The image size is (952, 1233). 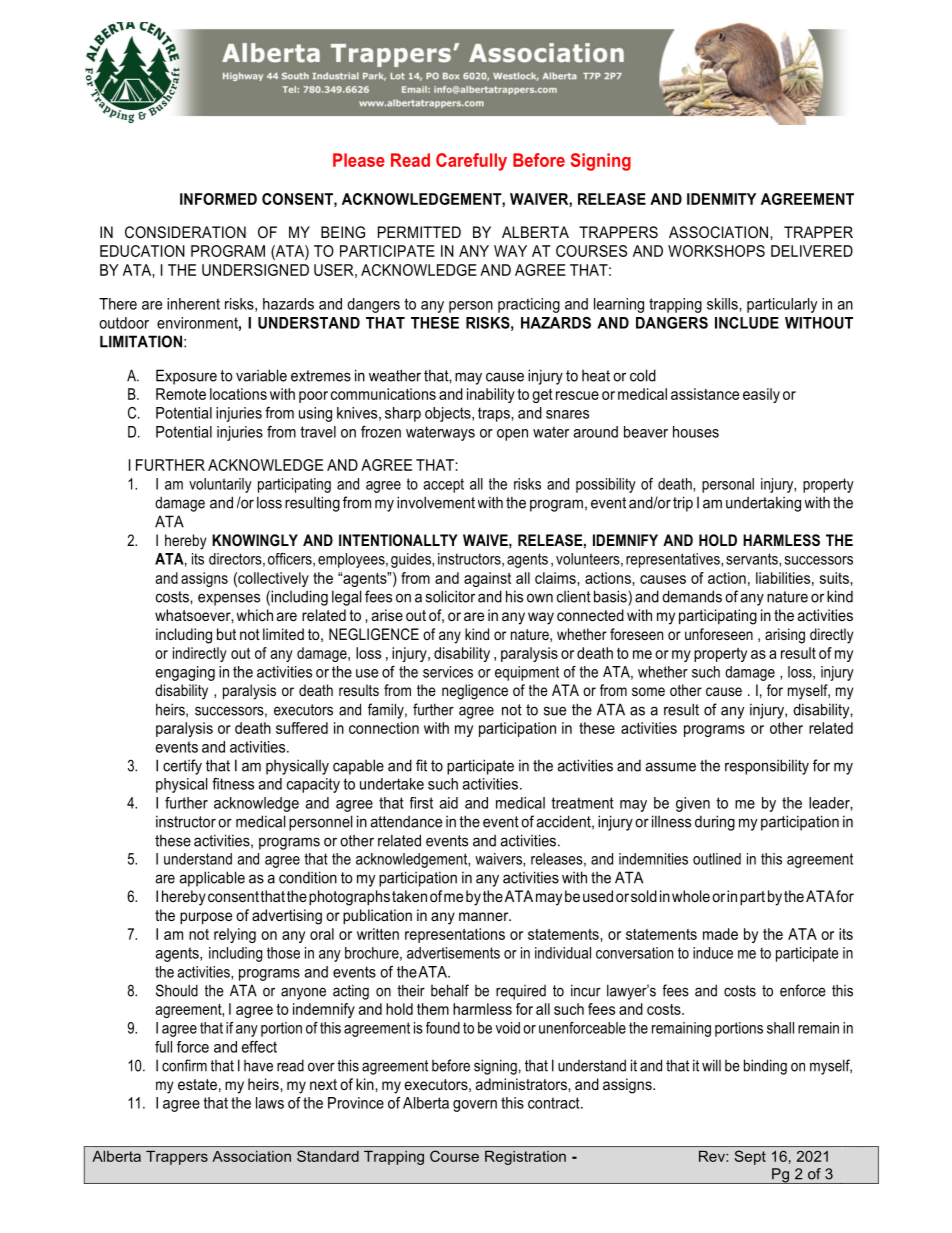 I want to click on Registration, so click(x=525, y=1158).
